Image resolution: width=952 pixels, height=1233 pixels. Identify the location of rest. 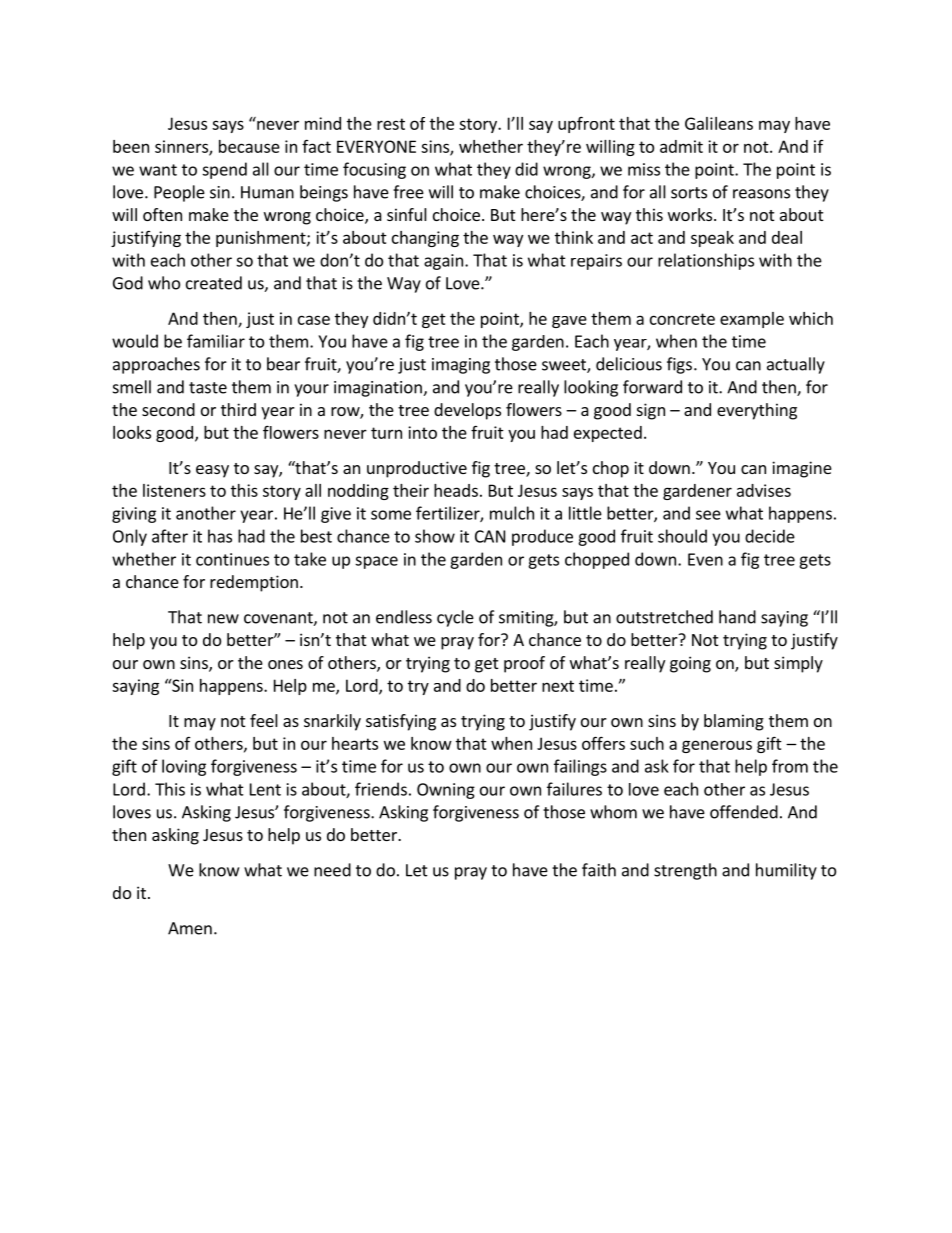
(391, 124).
